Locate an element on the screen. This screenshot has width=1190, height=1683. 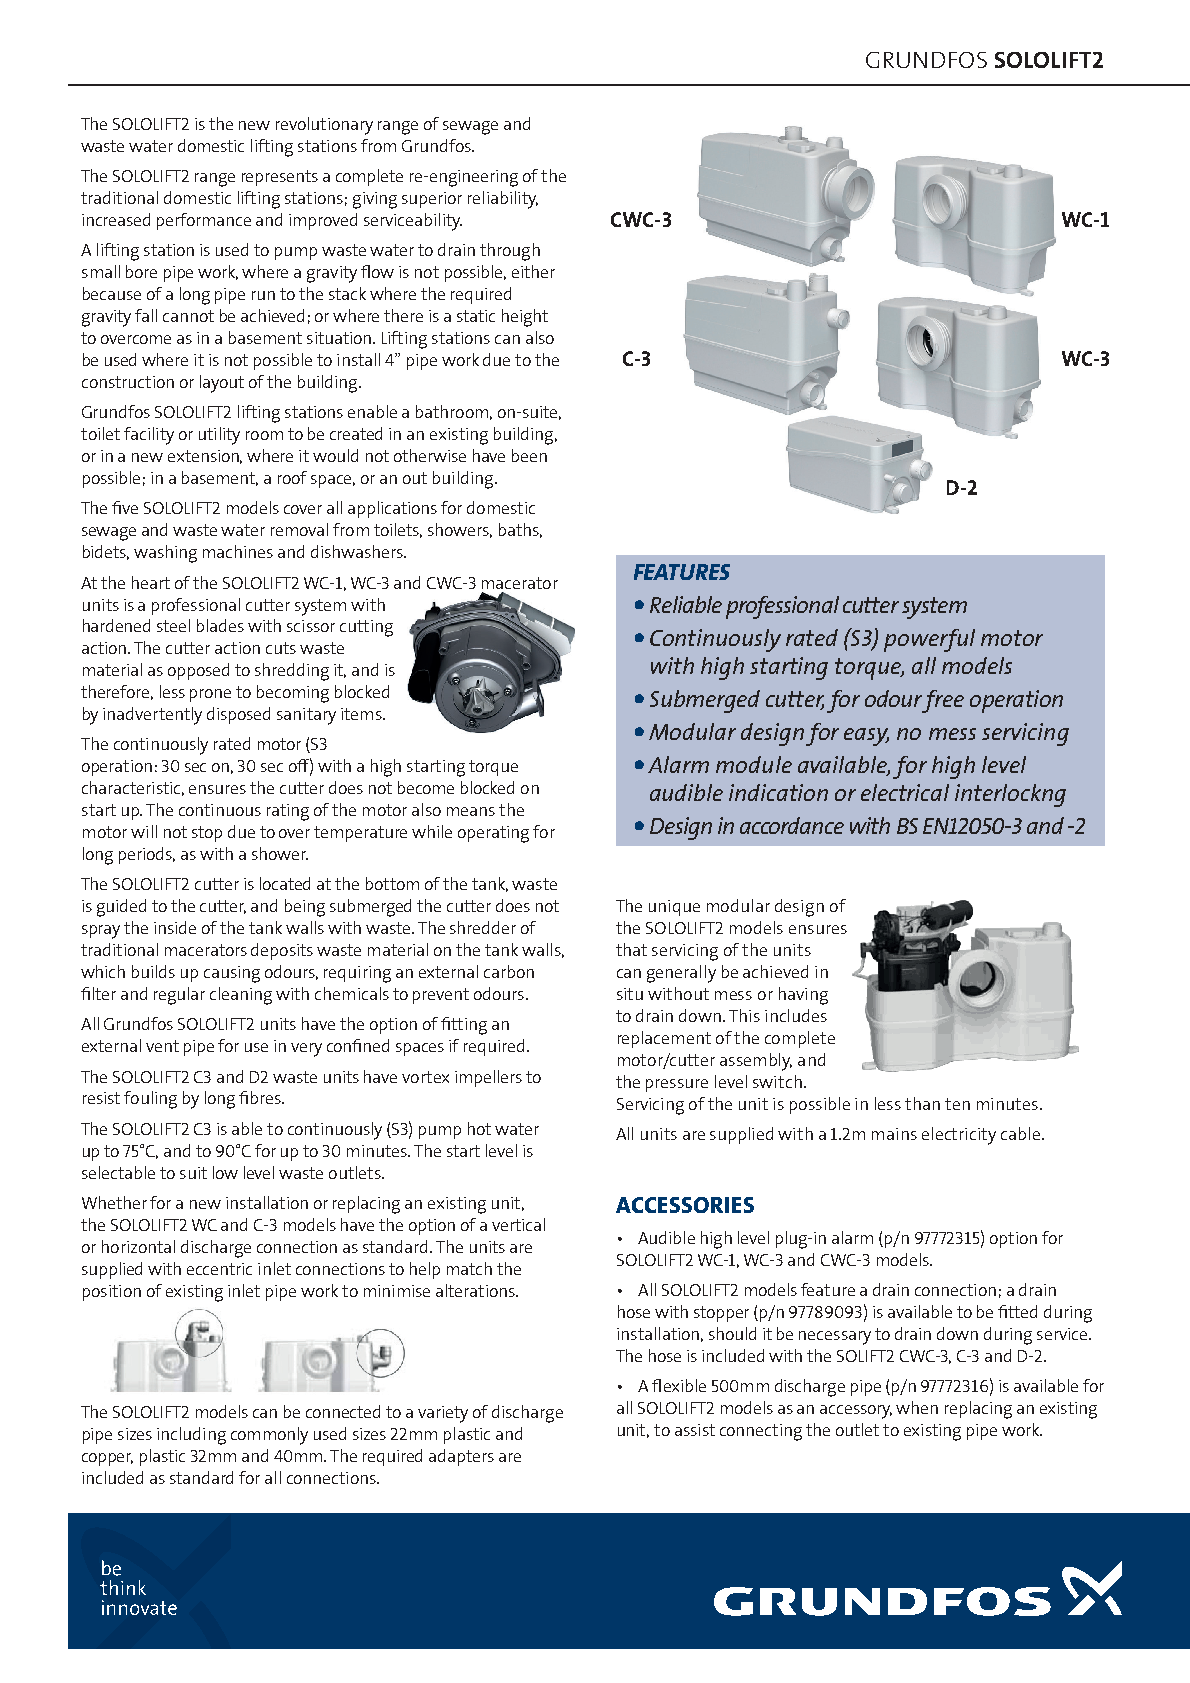
reliability is located at coordinates (503, 200).
